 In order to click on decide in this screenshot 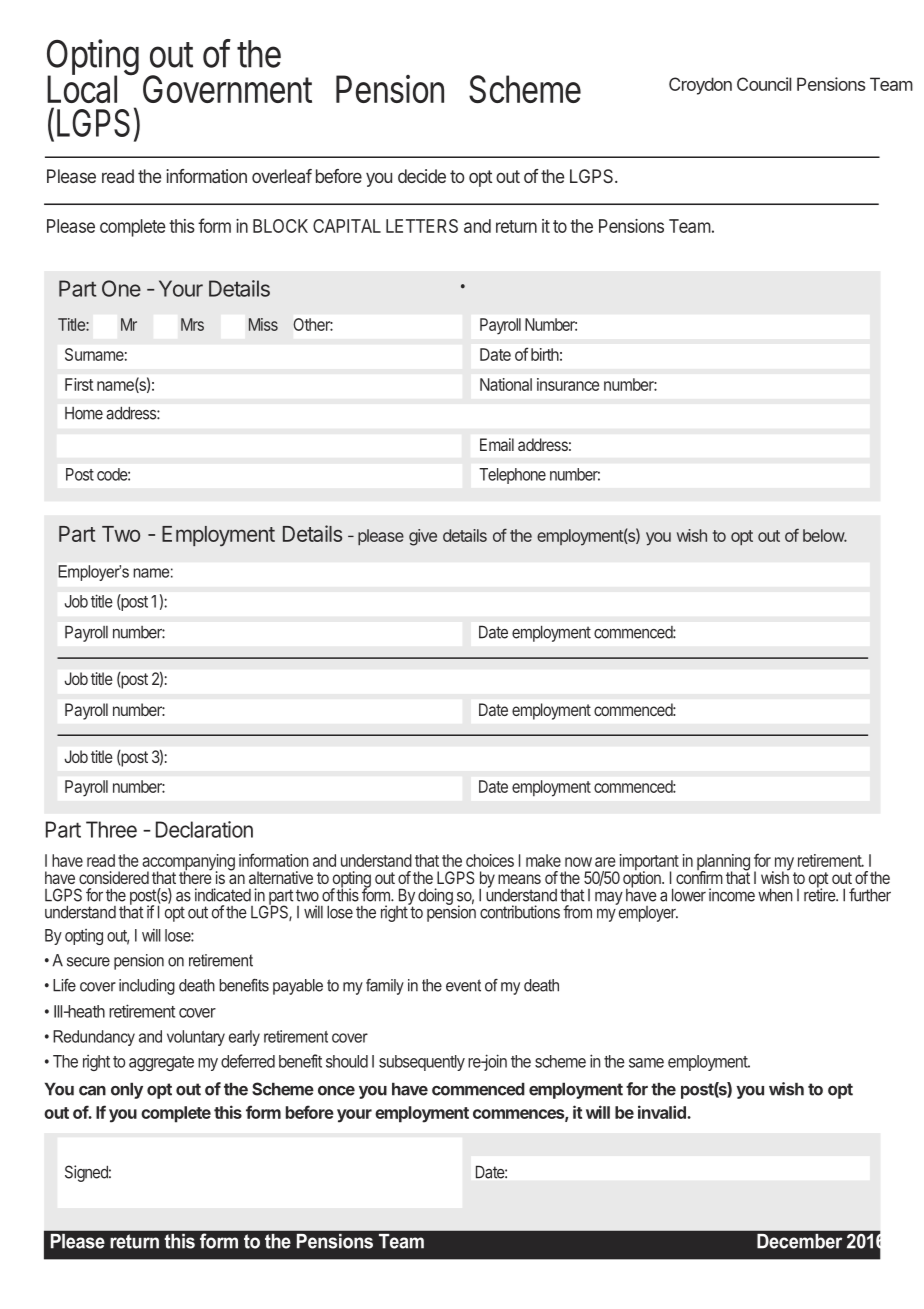, I will do `click(422, 176)`.
